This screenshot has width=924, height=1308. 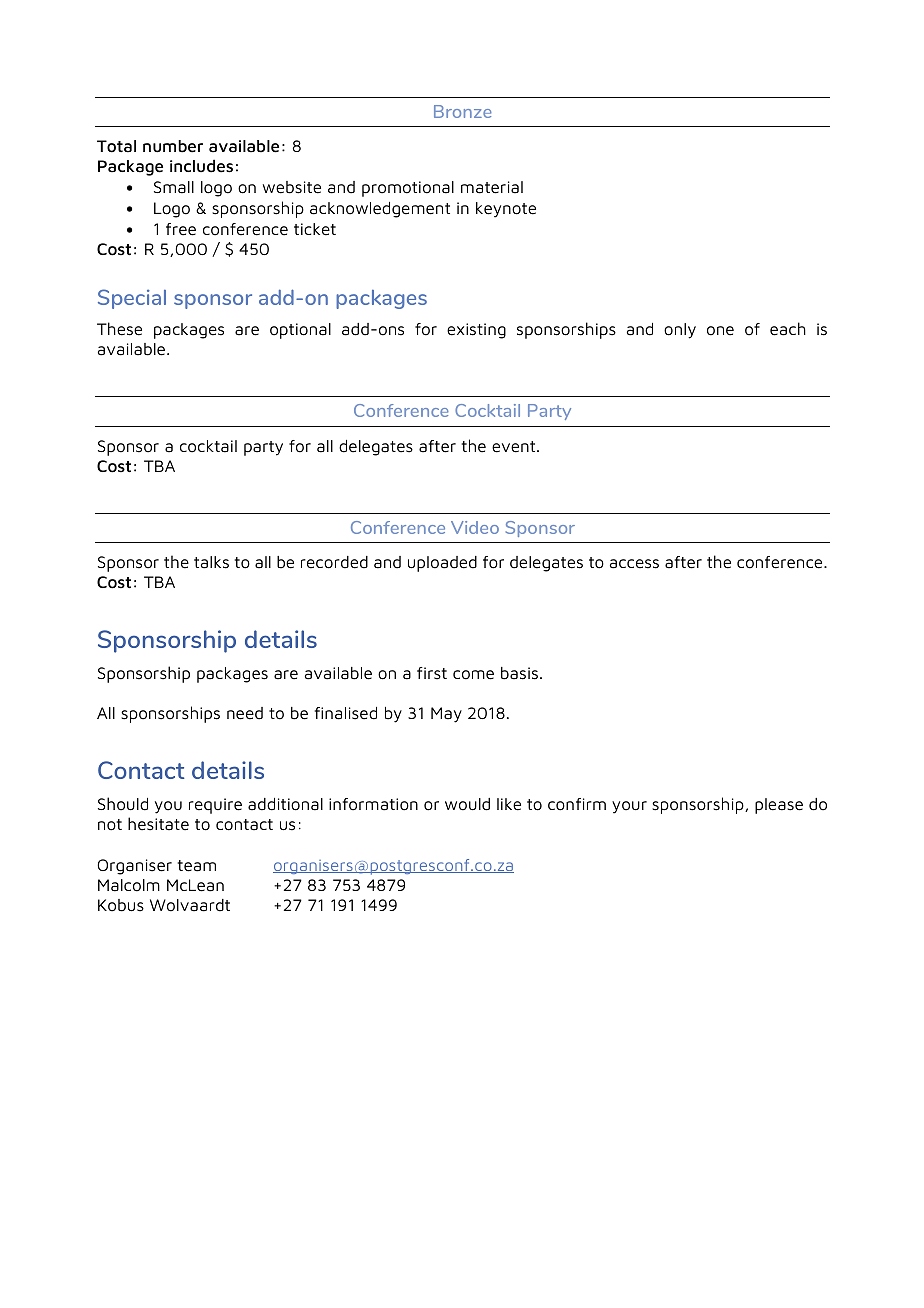 What do you see at coordinates (473, 675) in the screenshot?
I see `come` at bounding box center [473, 675].
